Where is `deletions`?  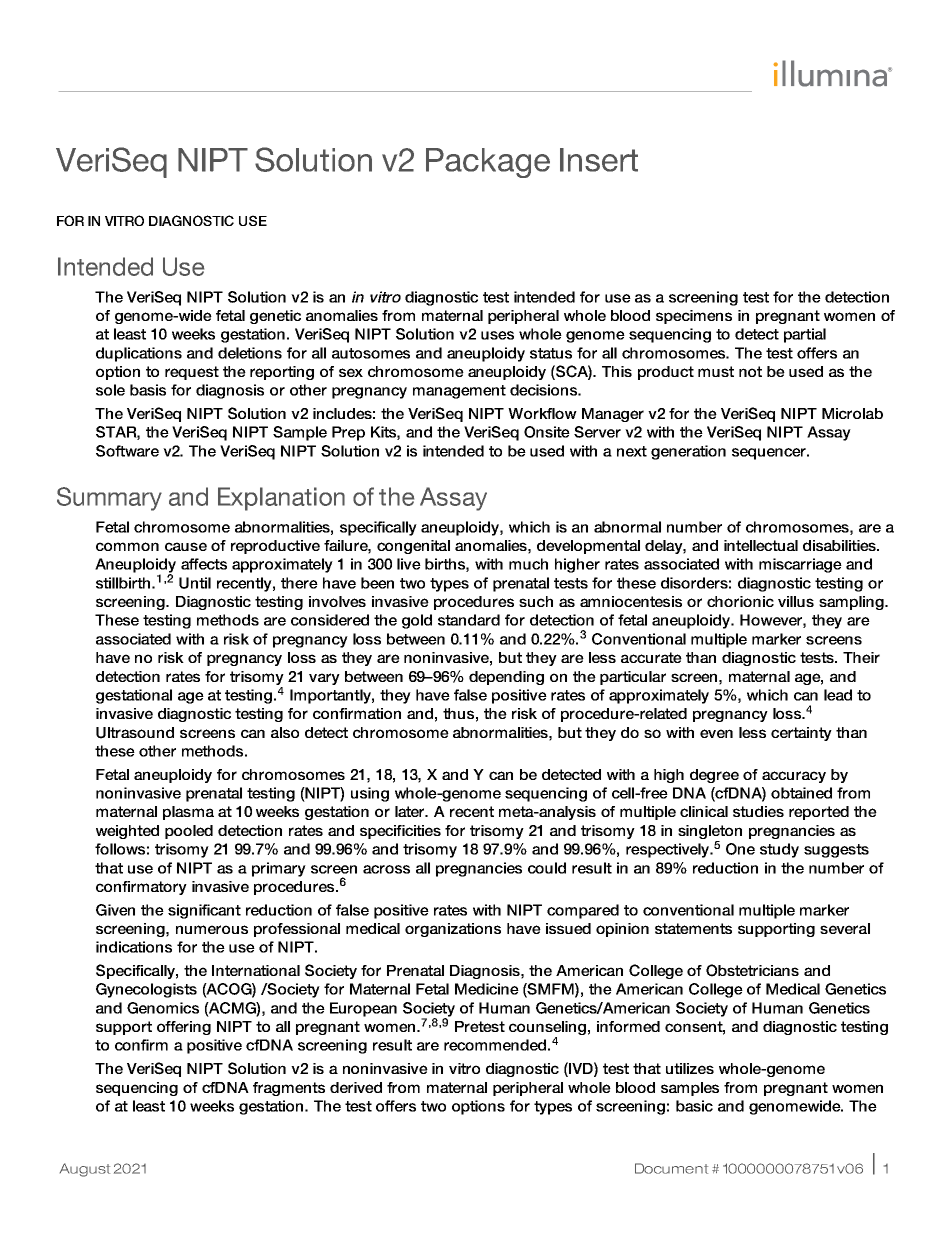
deletions is located at coordinates (250, 353).
